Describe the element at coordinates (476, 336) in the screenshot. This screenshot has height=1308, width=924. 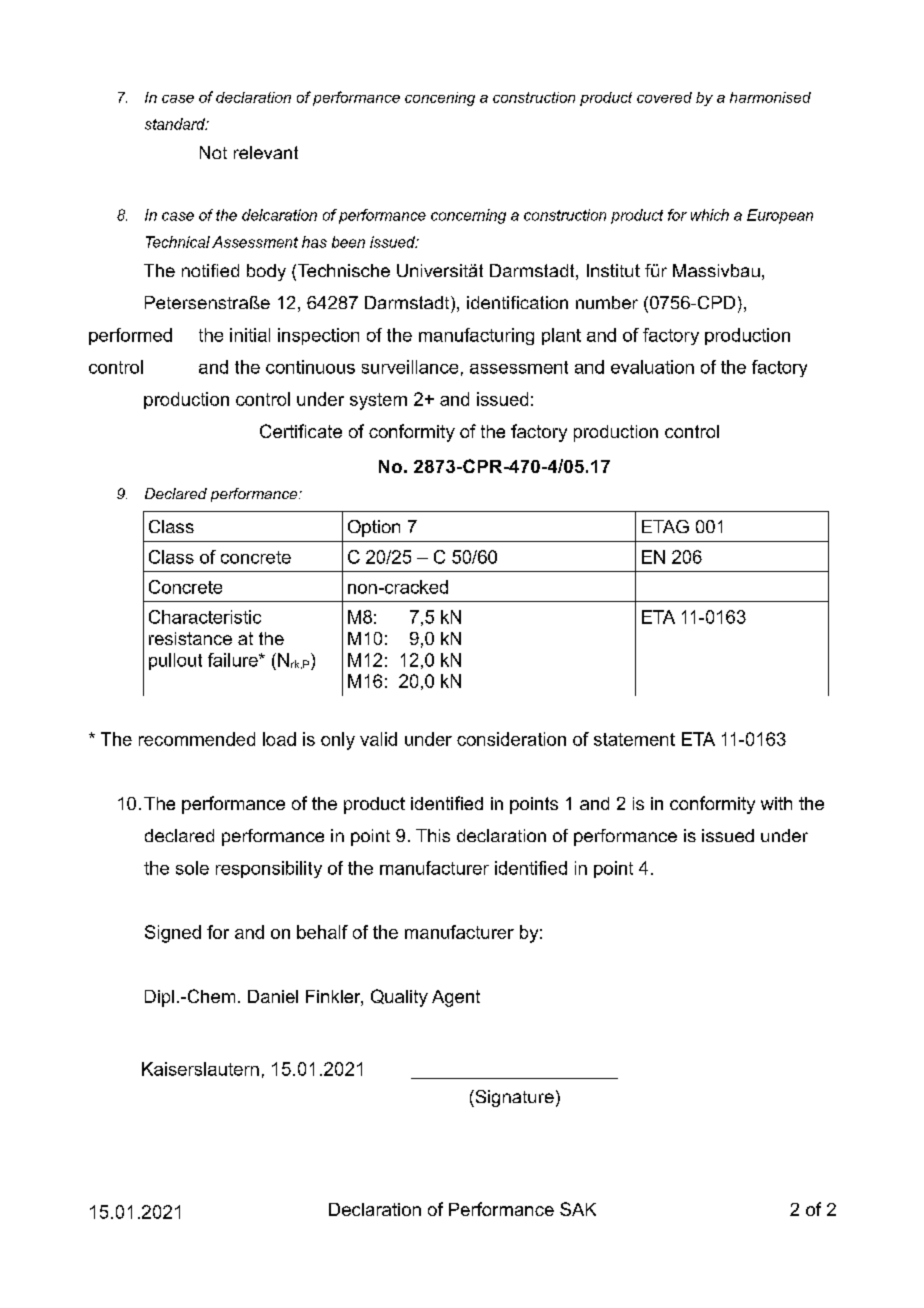
I see `manufacturing` at that location.
